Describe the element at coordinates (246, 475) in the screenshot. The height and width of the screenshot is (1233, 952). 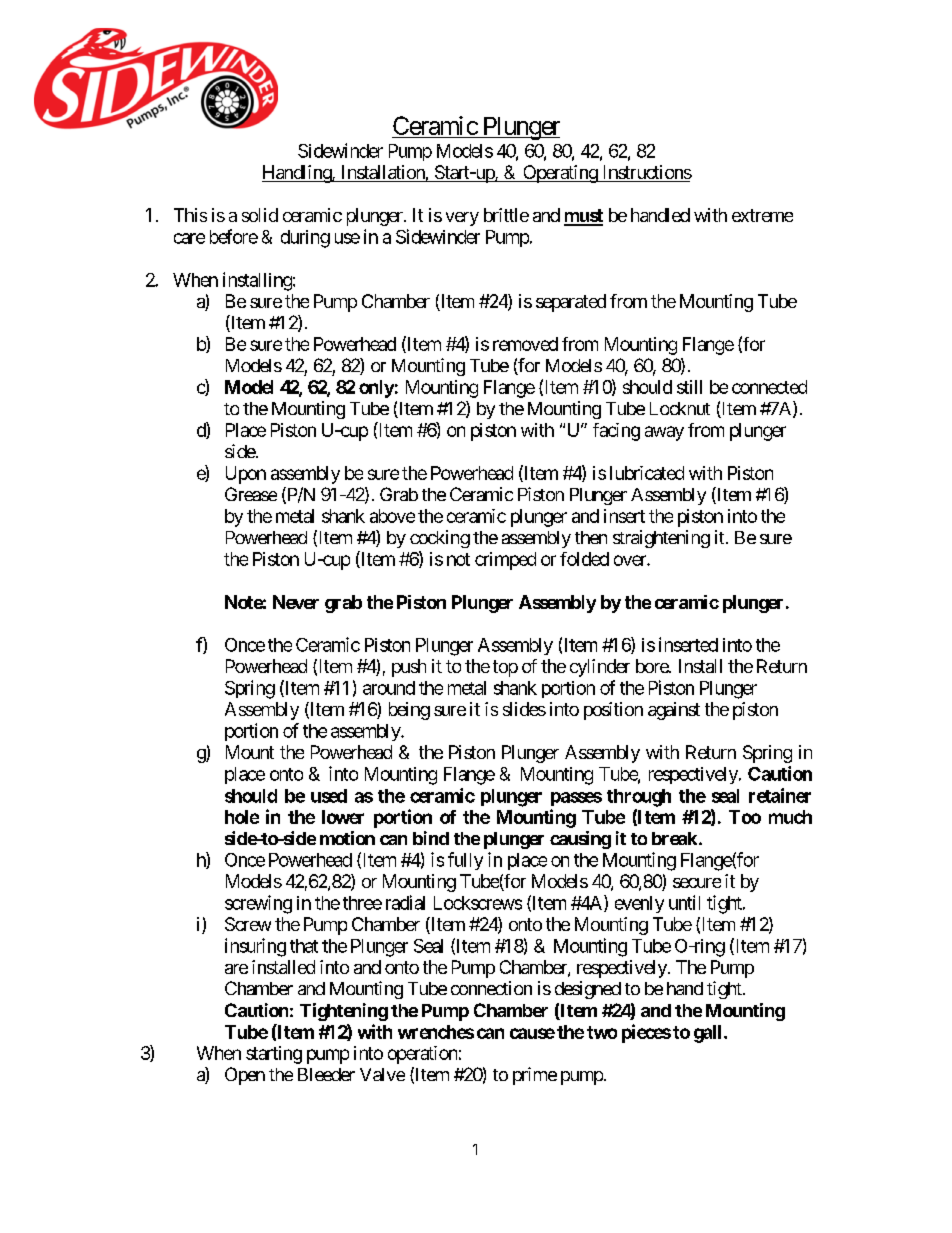
I see `Upon` at that location.
